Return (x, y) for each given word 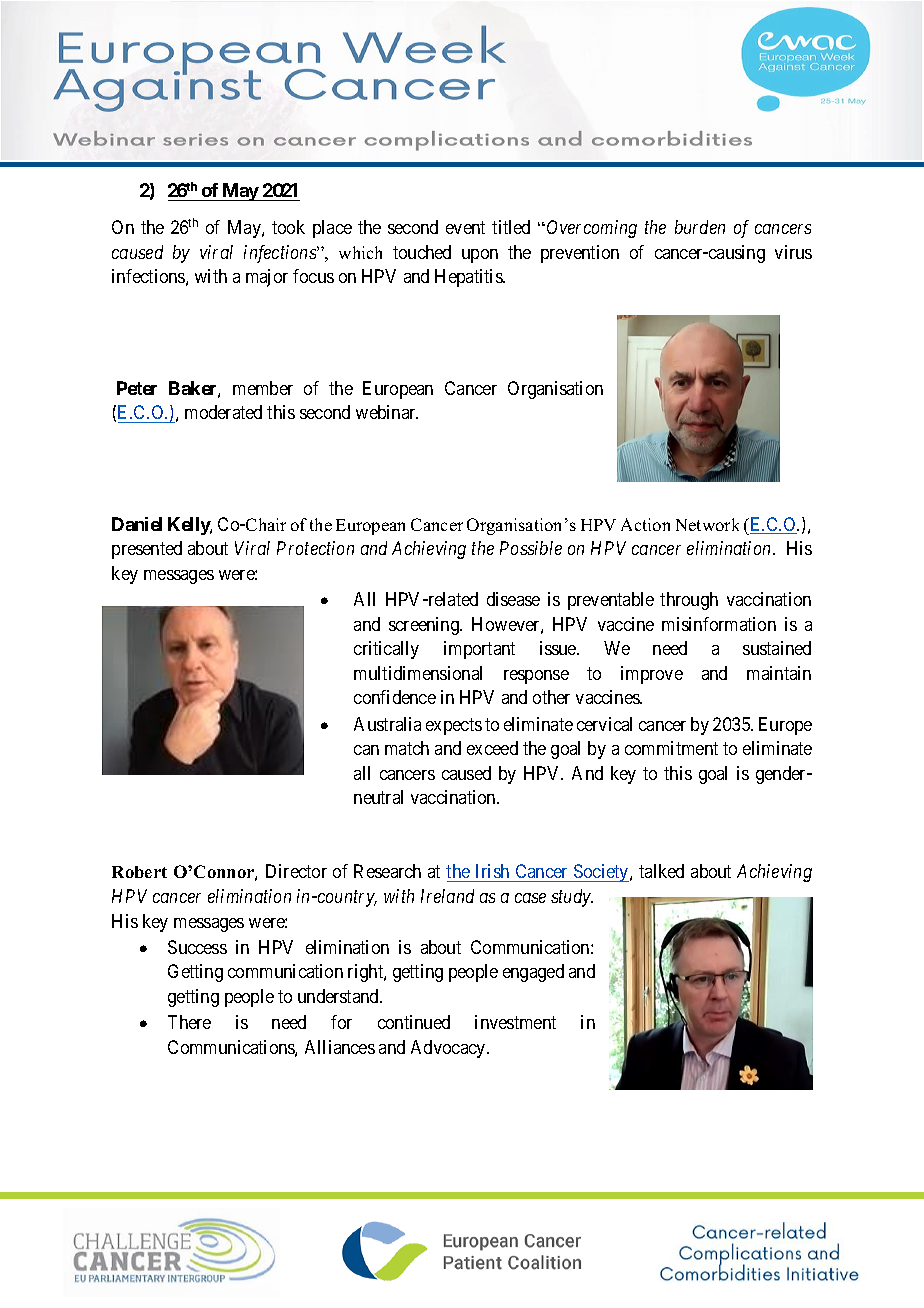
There (189, 1022)
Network (707, 524)
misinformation (719, 624)
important (479, 650)
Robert (139, 872)
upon (480, 256)
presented (147, 550)
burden (700, 227)
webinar (387, 412)
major (267, 278)
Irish (492, 873)
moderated (223, 412)
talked (661, 871)
